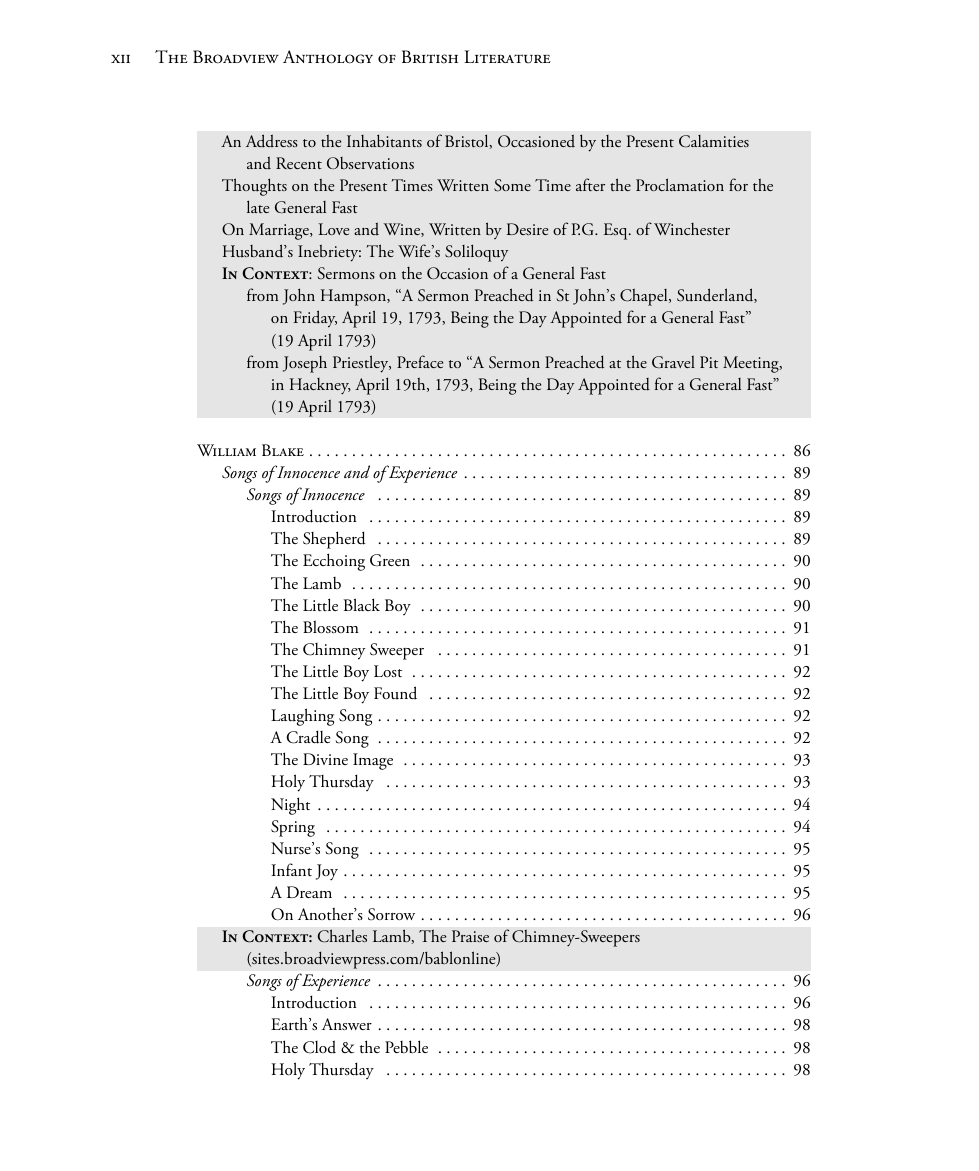 The height and width of the screenshot is (1171, 979). What do you see at coordinates (319, 1047) in the screenshot?
I see `Clod` at bounding box center [319, 1047].
